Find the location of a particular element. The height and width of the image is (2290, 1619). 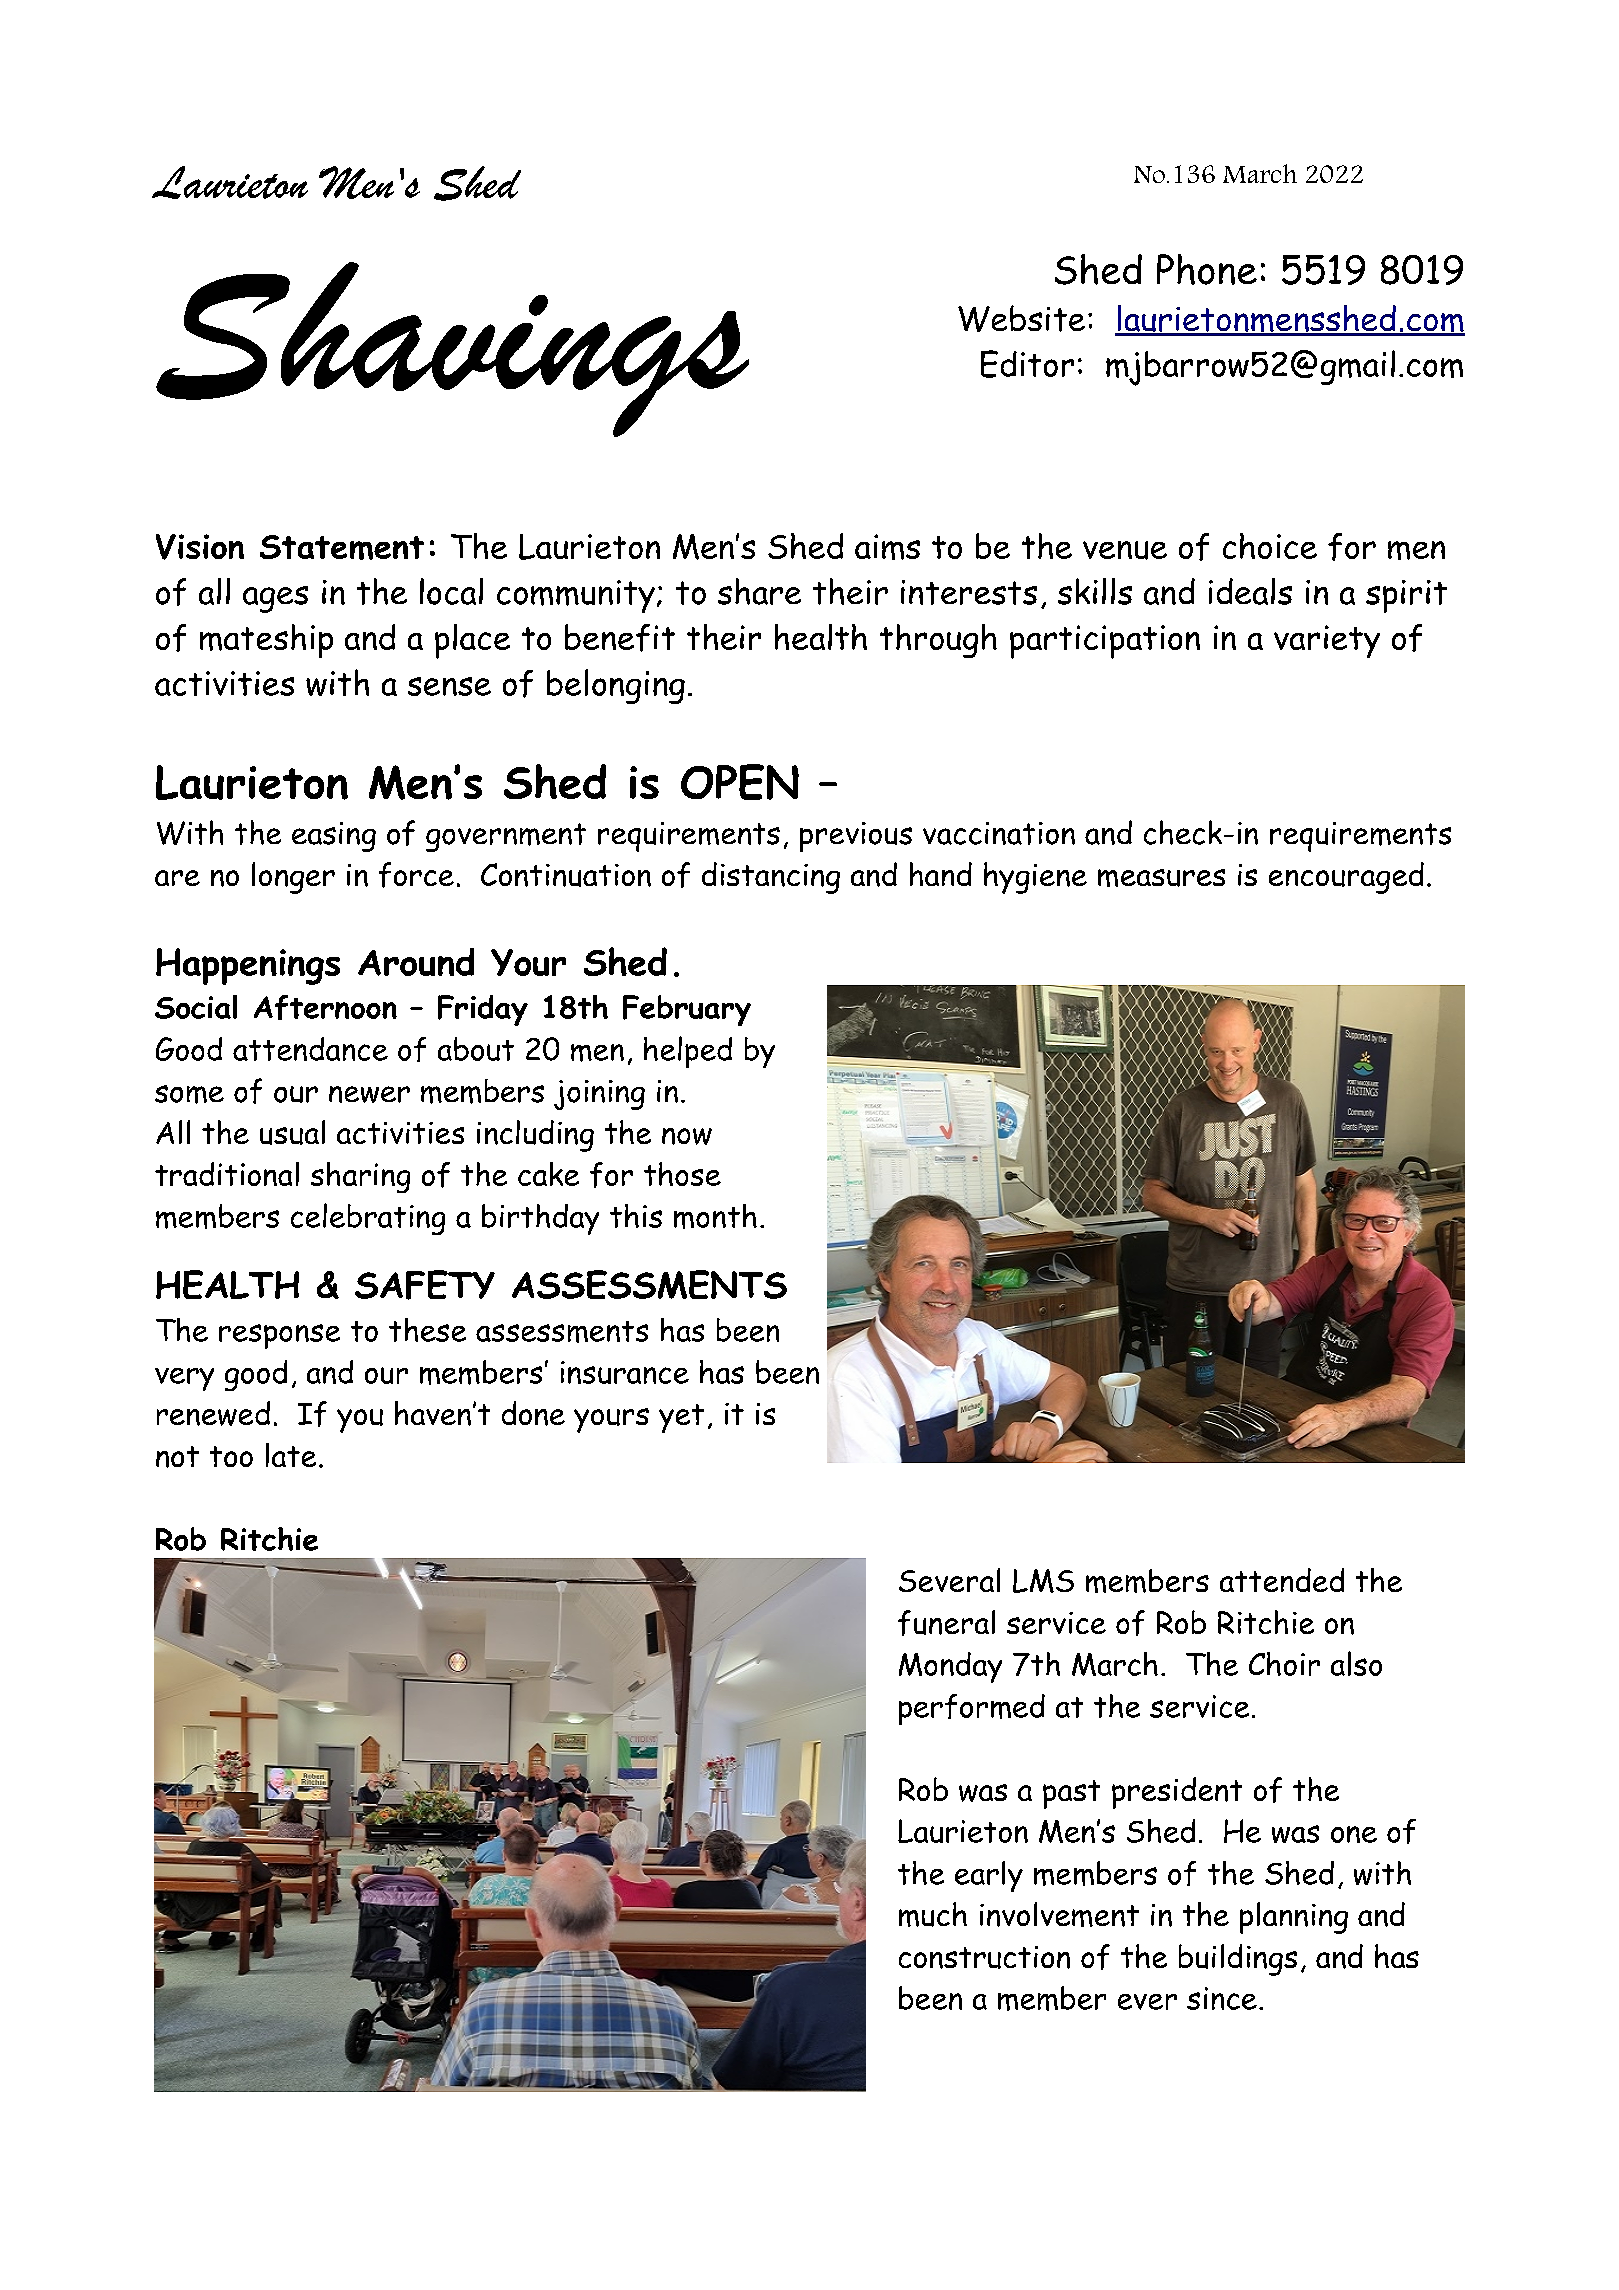

construction is located at coordinates (984, 1957).
